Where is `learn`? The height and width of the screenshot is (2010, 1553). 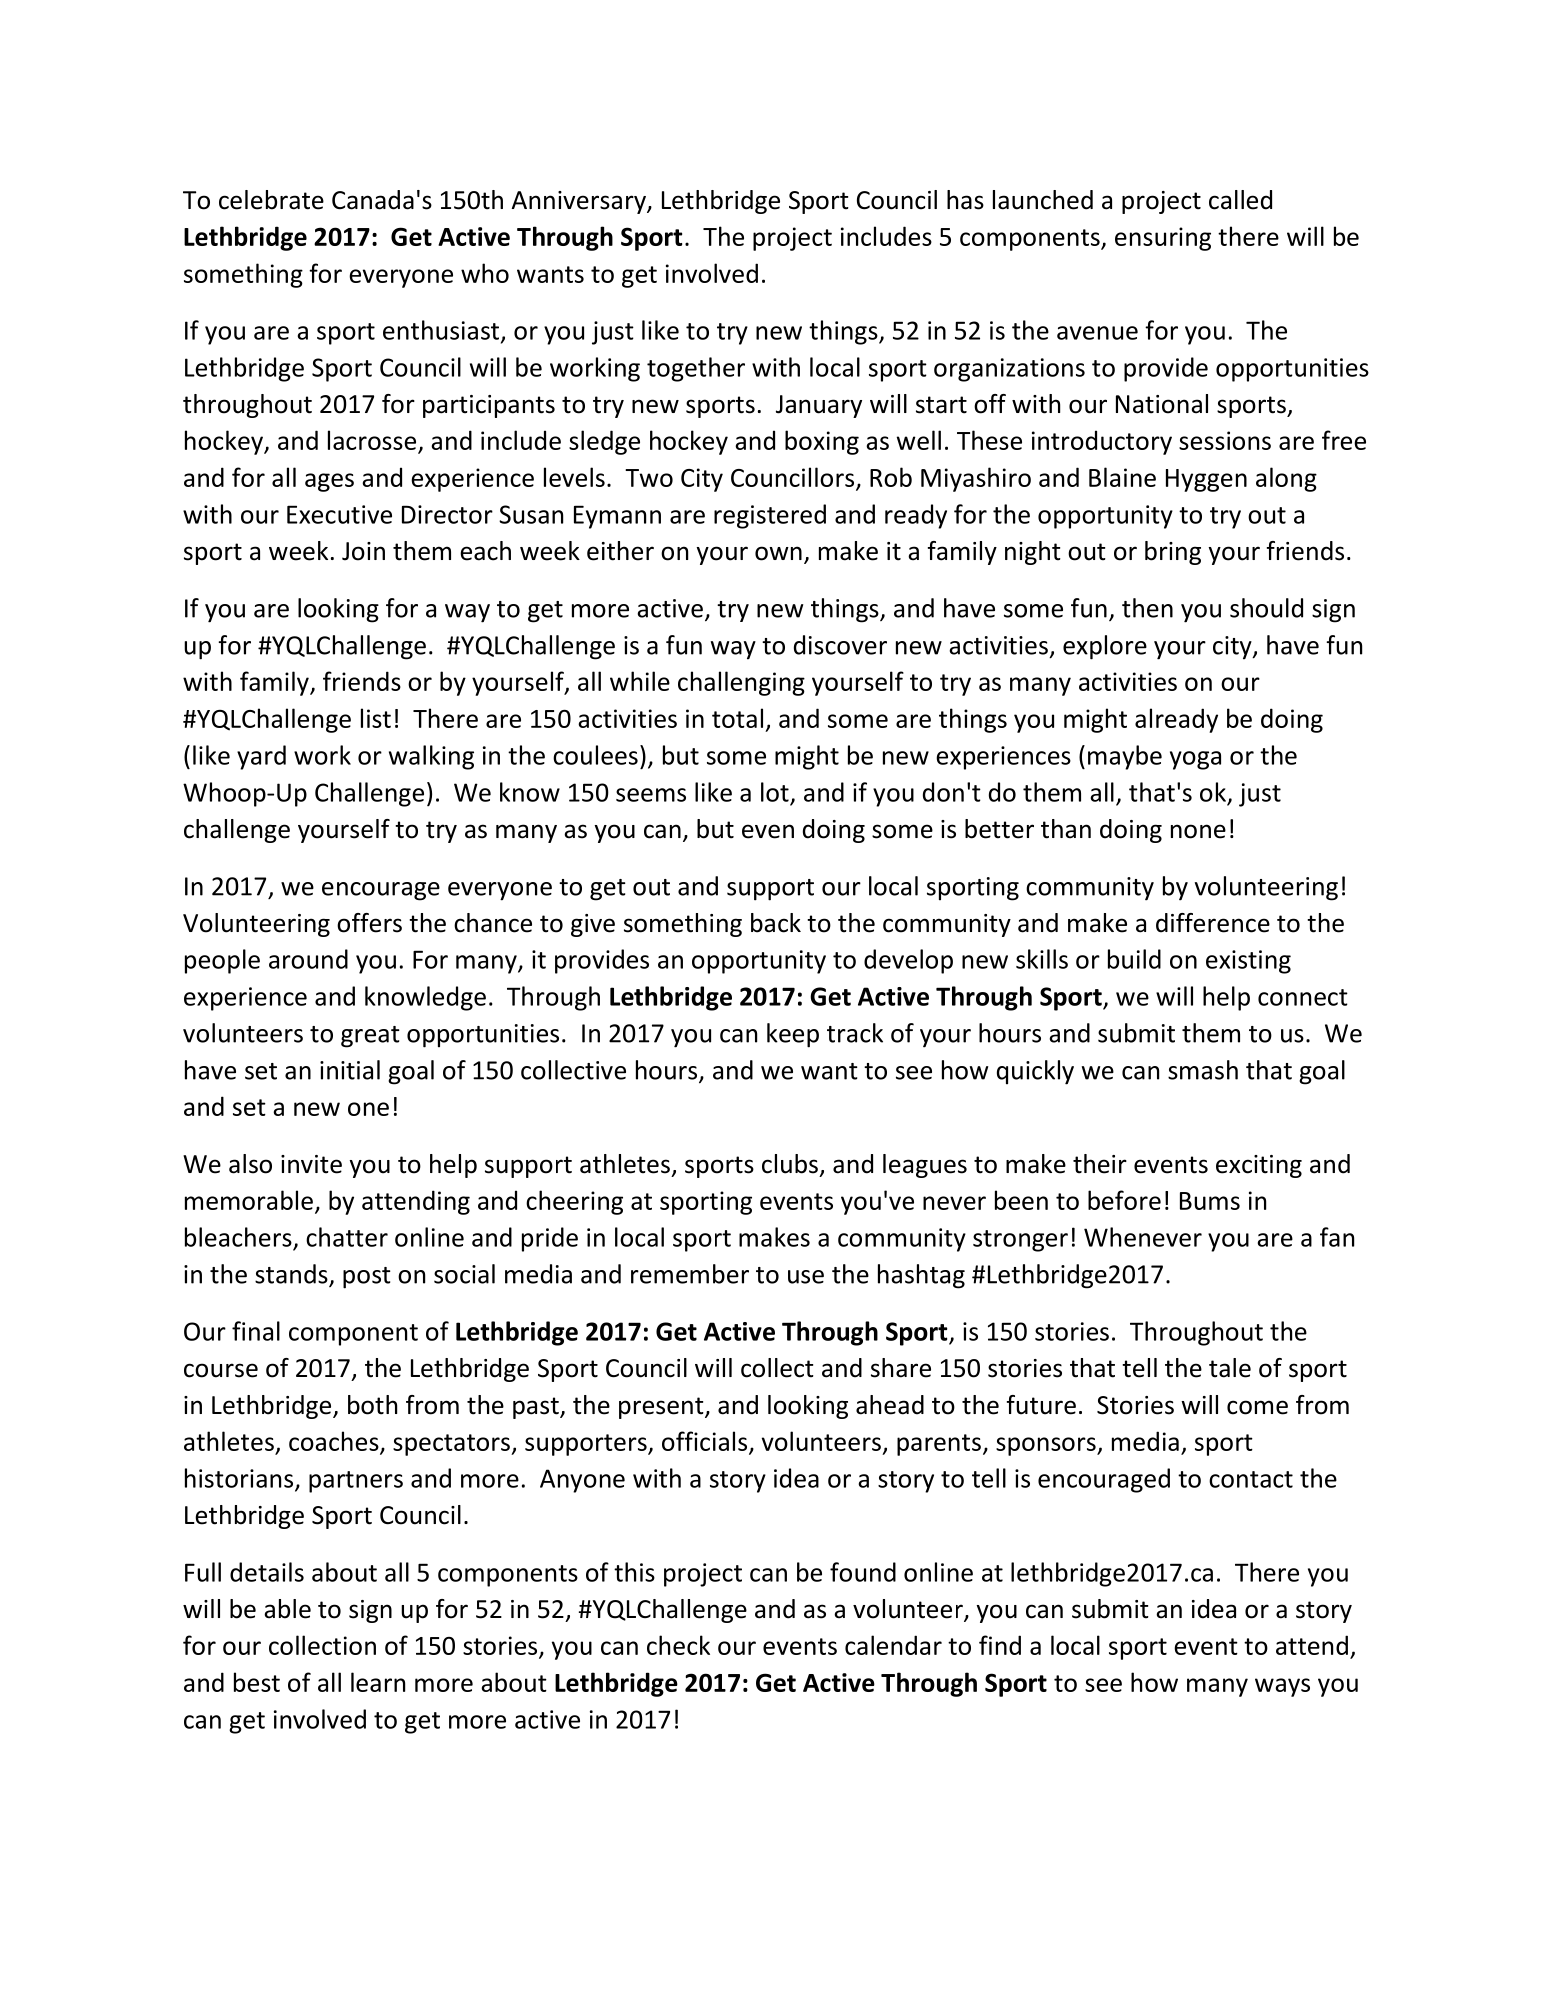 learn is located at coordinates (378, 1682).
